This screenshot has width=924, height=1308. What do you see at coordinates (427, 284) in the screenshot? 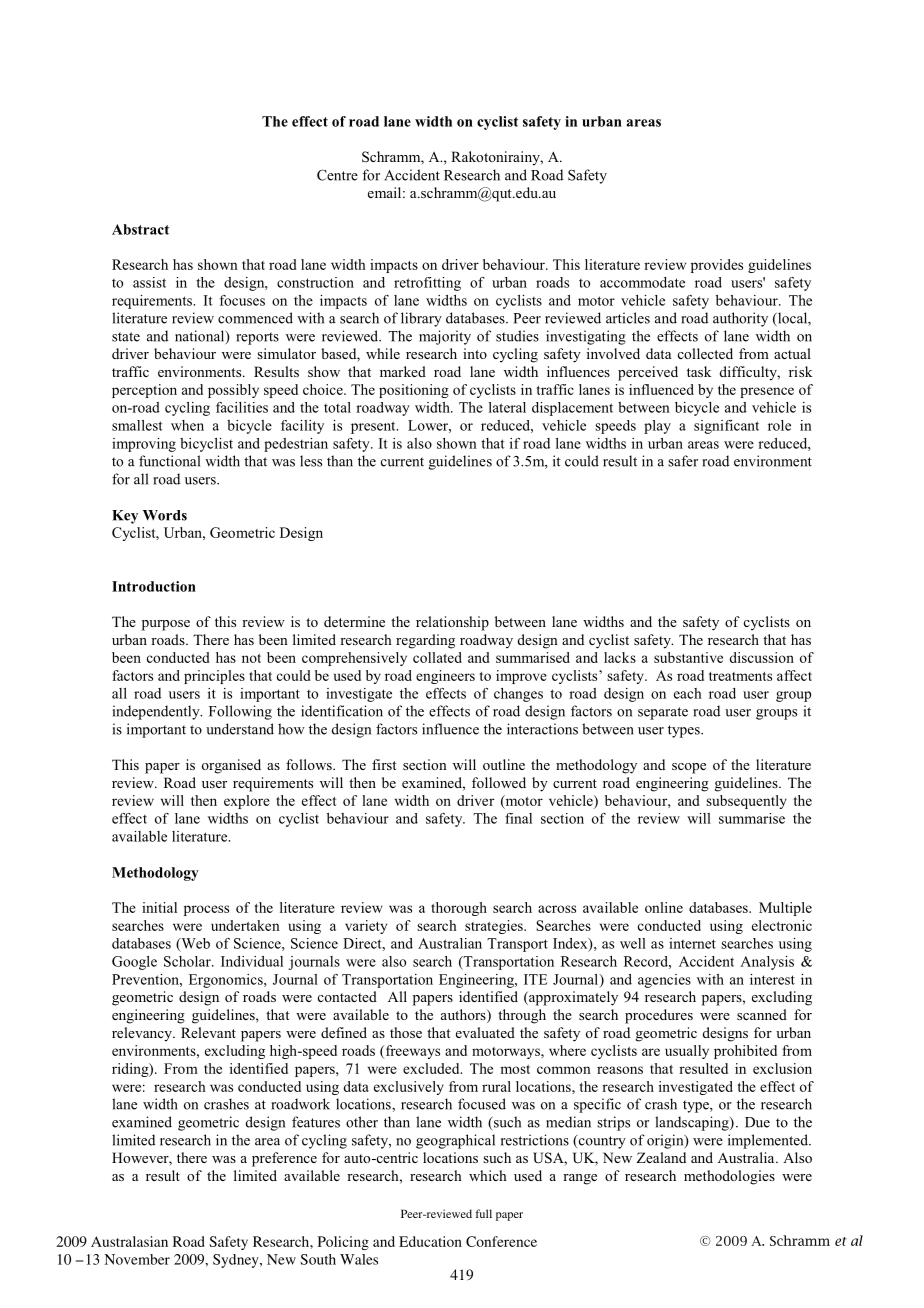
I see `retrofitting` at bounding box center [427, 284].
